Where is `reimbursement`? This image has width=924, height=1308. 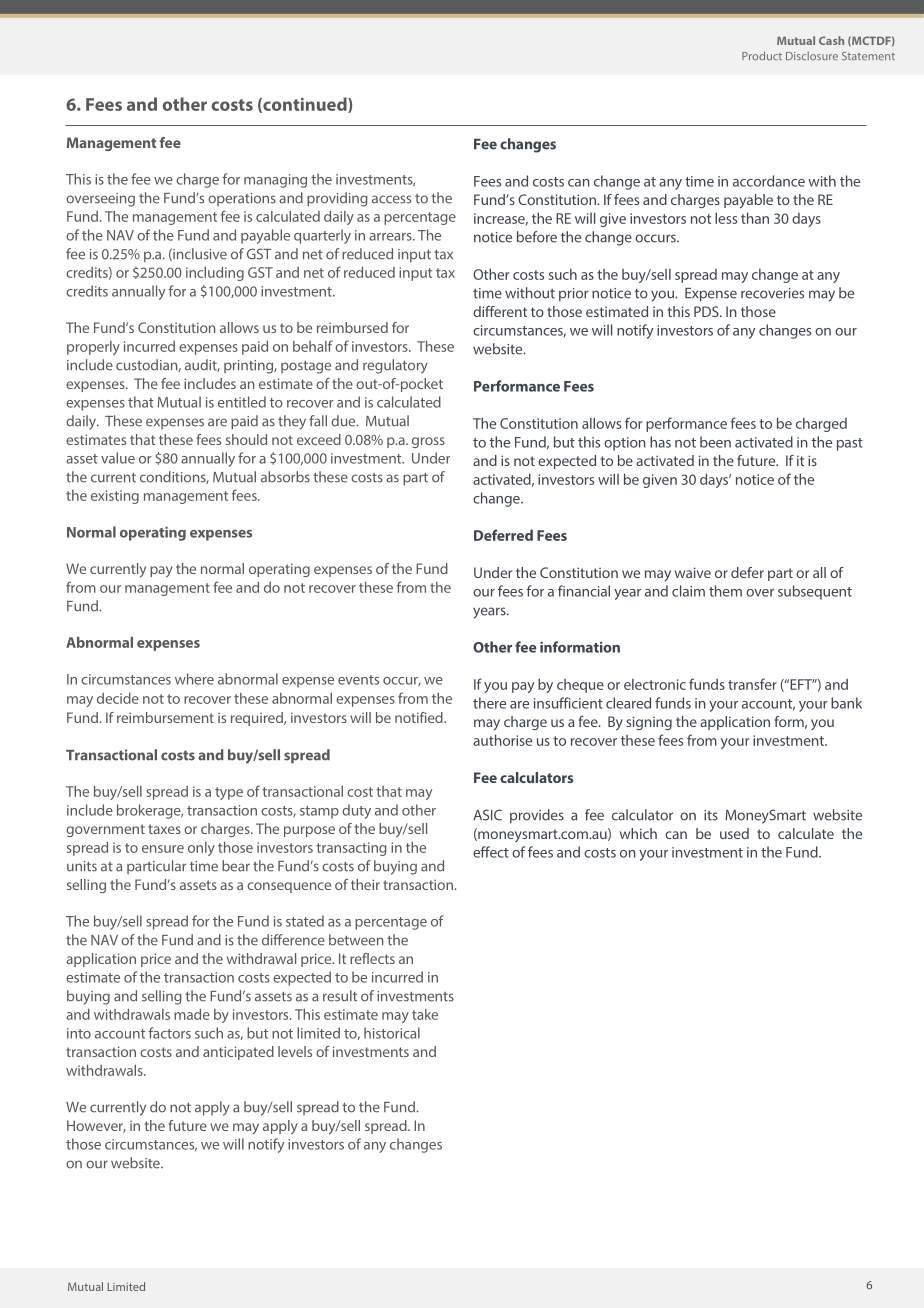
reimbursement is located at coordinates (165, 717).
